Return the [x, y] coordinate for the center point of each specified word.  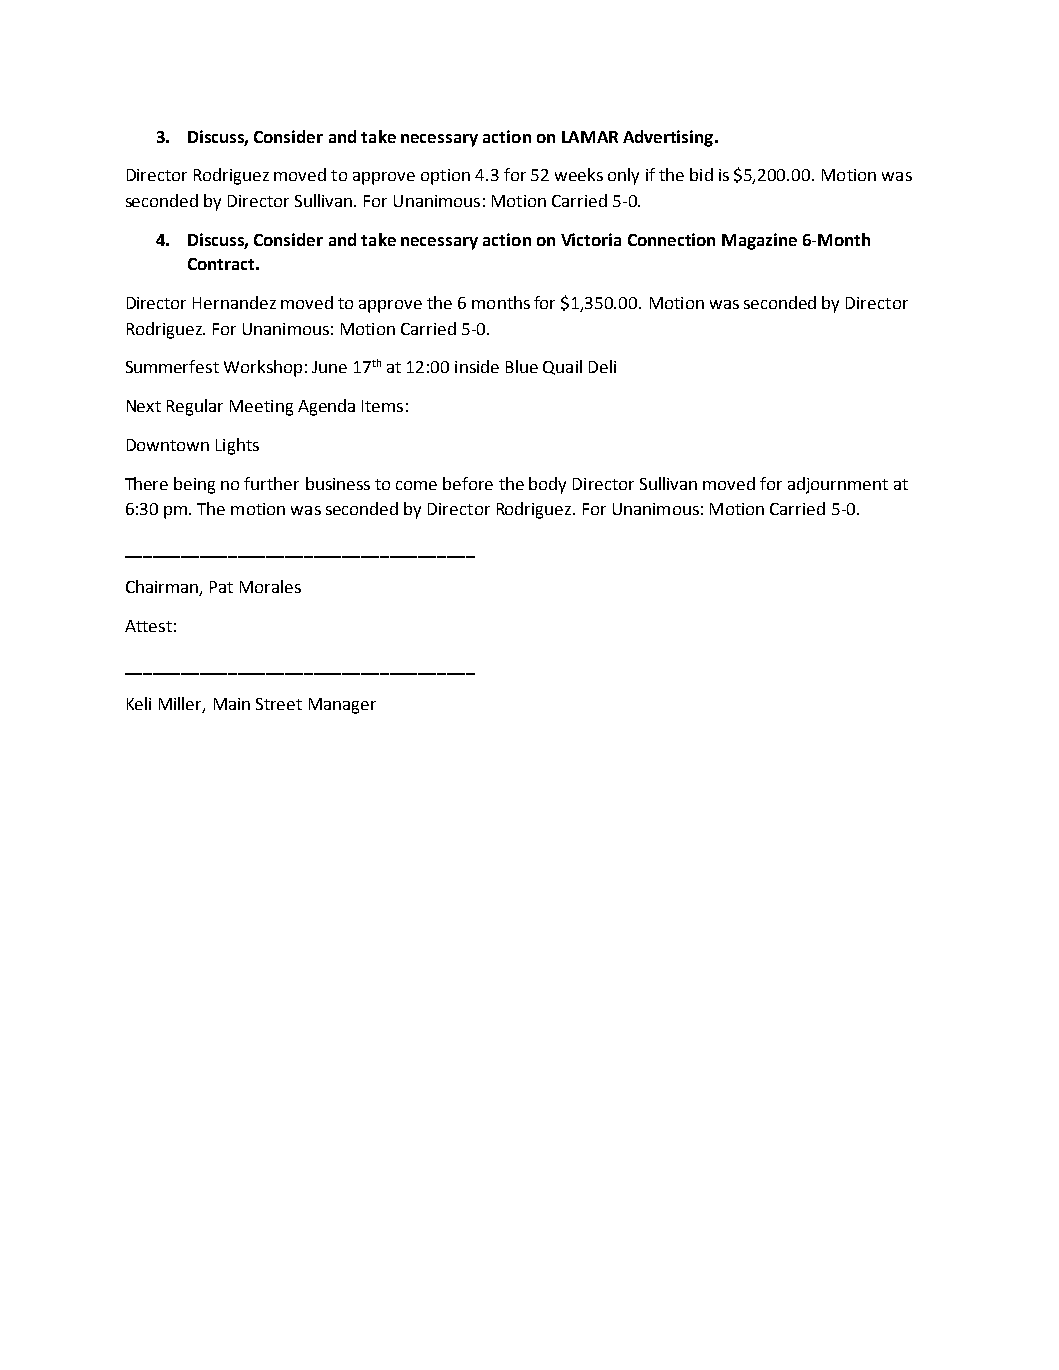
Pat [221, 587]
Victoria [591, 239]
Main [232, 704]
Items [382, 406]
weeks [579, 174]
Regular [195, 407]
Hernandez [234, 302]
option [445, 177]
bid [701, 174]
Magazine [759, 241]
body [547, 485]
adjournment [838, 485]
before [468, 483]
